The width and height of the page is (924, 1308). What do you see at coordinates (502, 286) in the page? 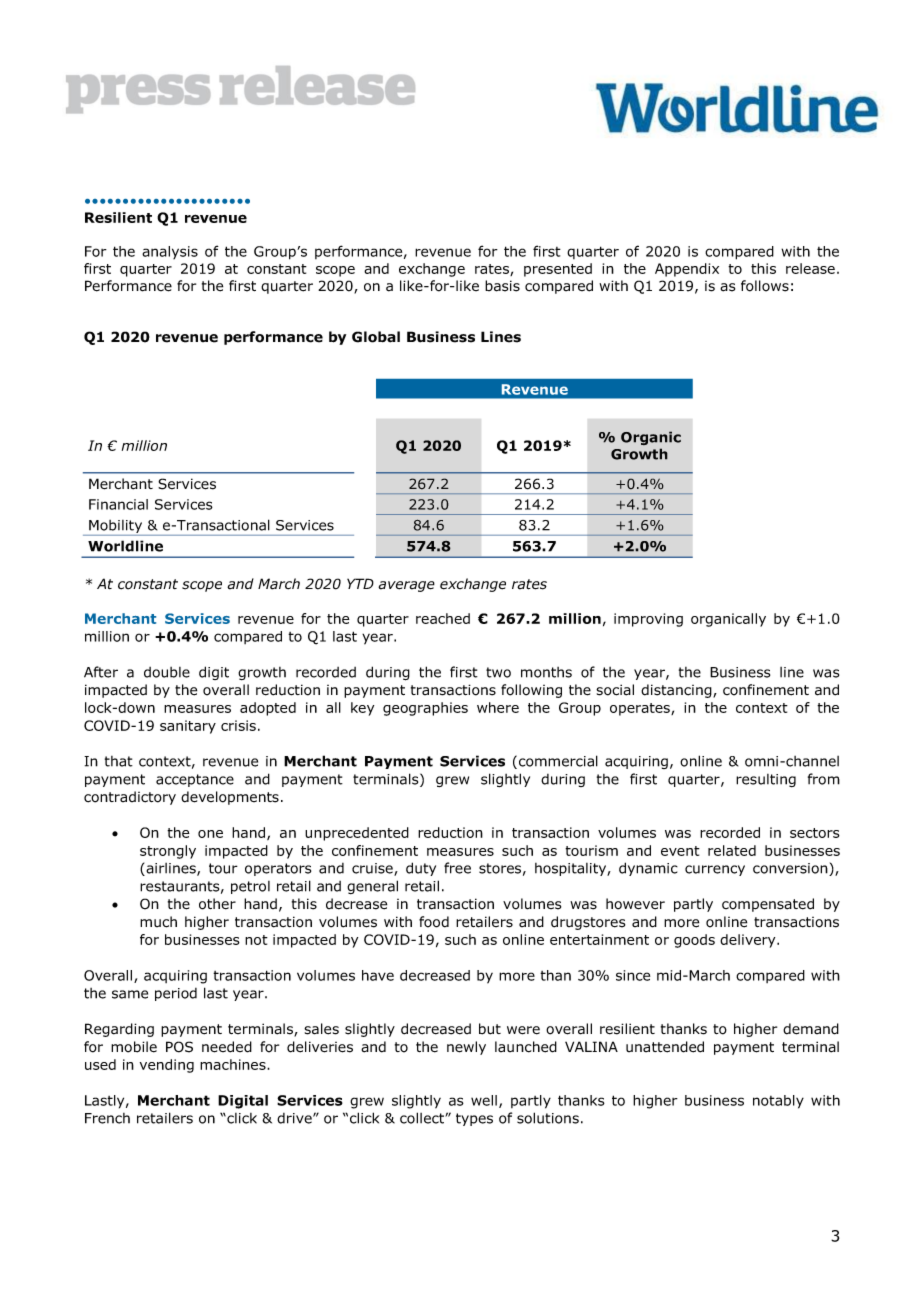
I see `basis` at bounding box center [502, 286].
